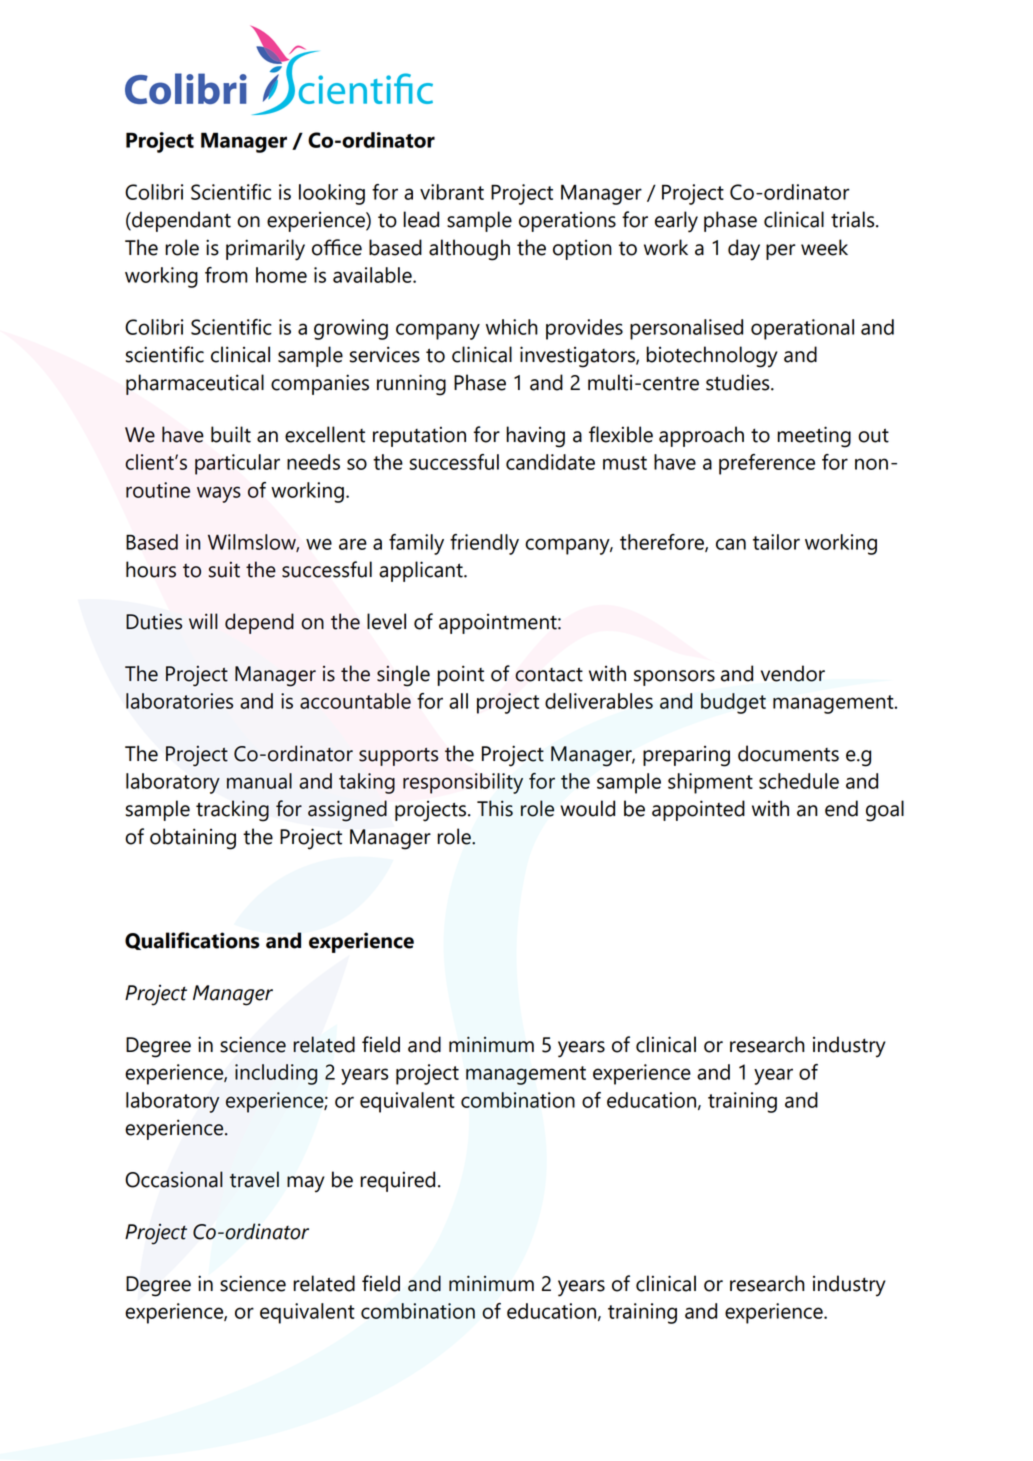  Describe the element at coordinates (179, 701) in the image. I see `laboratories` at that location.
